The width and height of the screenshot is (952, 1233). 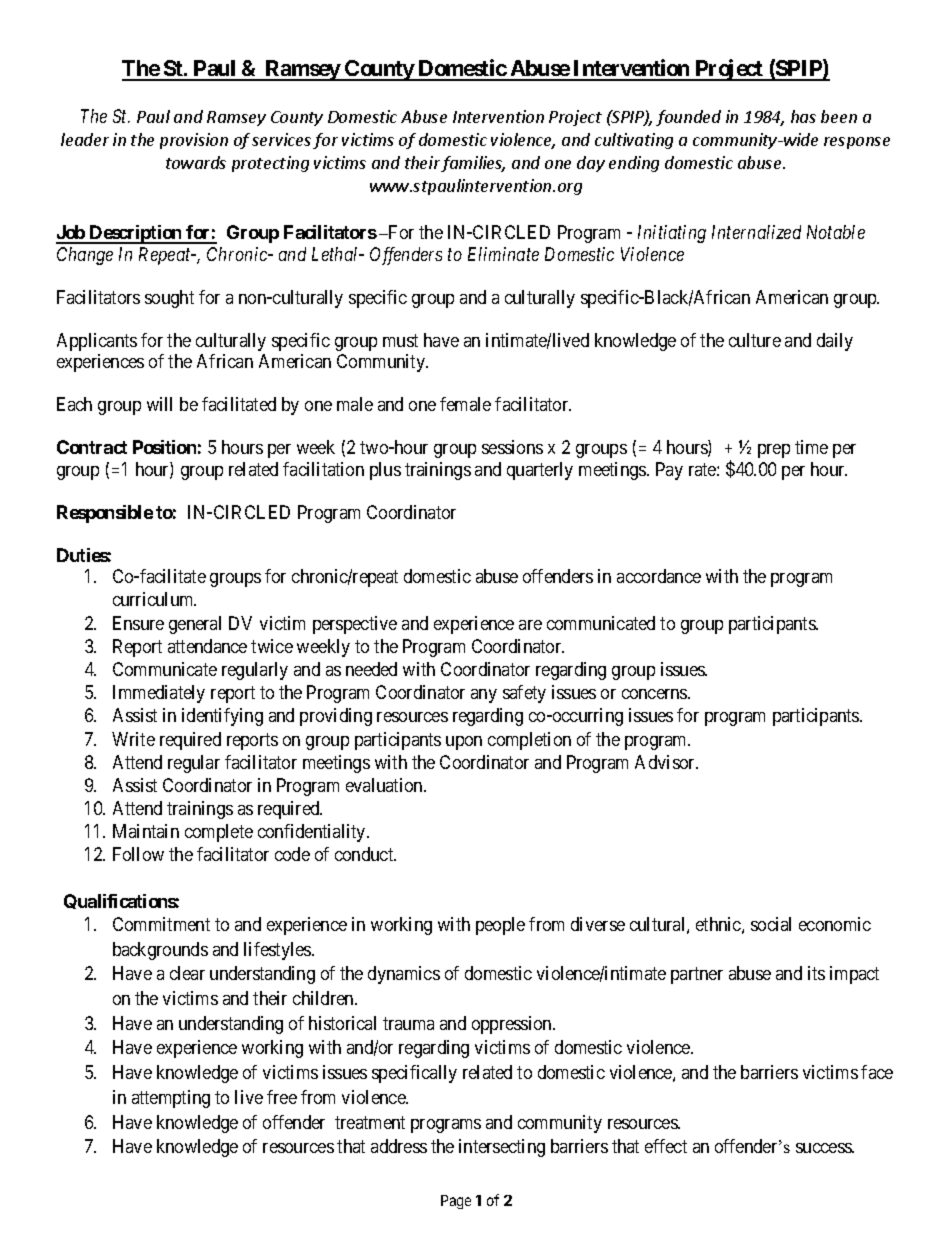 I want to click on has, so click(x=803, y=116).
